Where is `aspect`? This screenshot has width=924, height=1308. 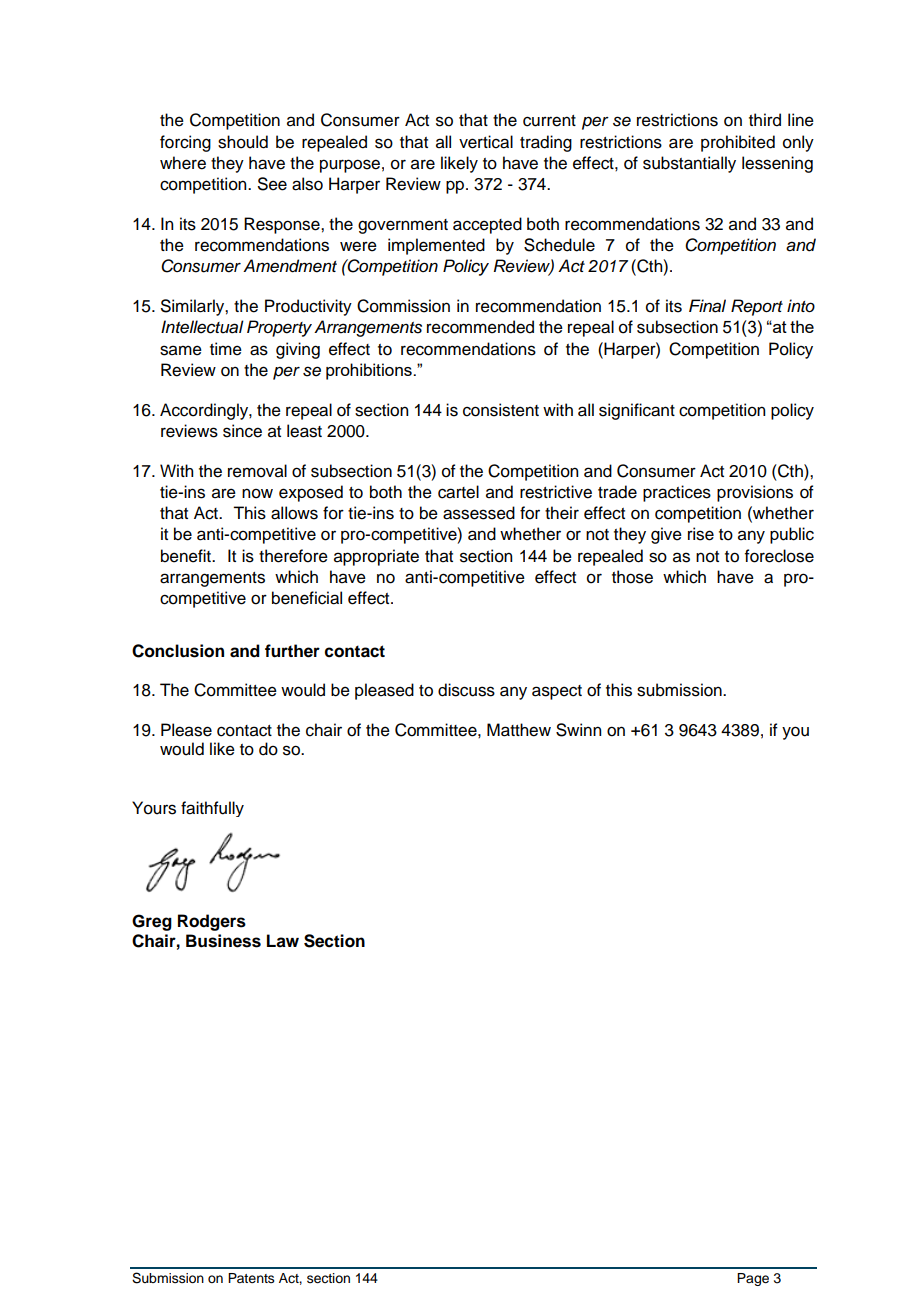
aspect is located at coordinates (557, 692).
